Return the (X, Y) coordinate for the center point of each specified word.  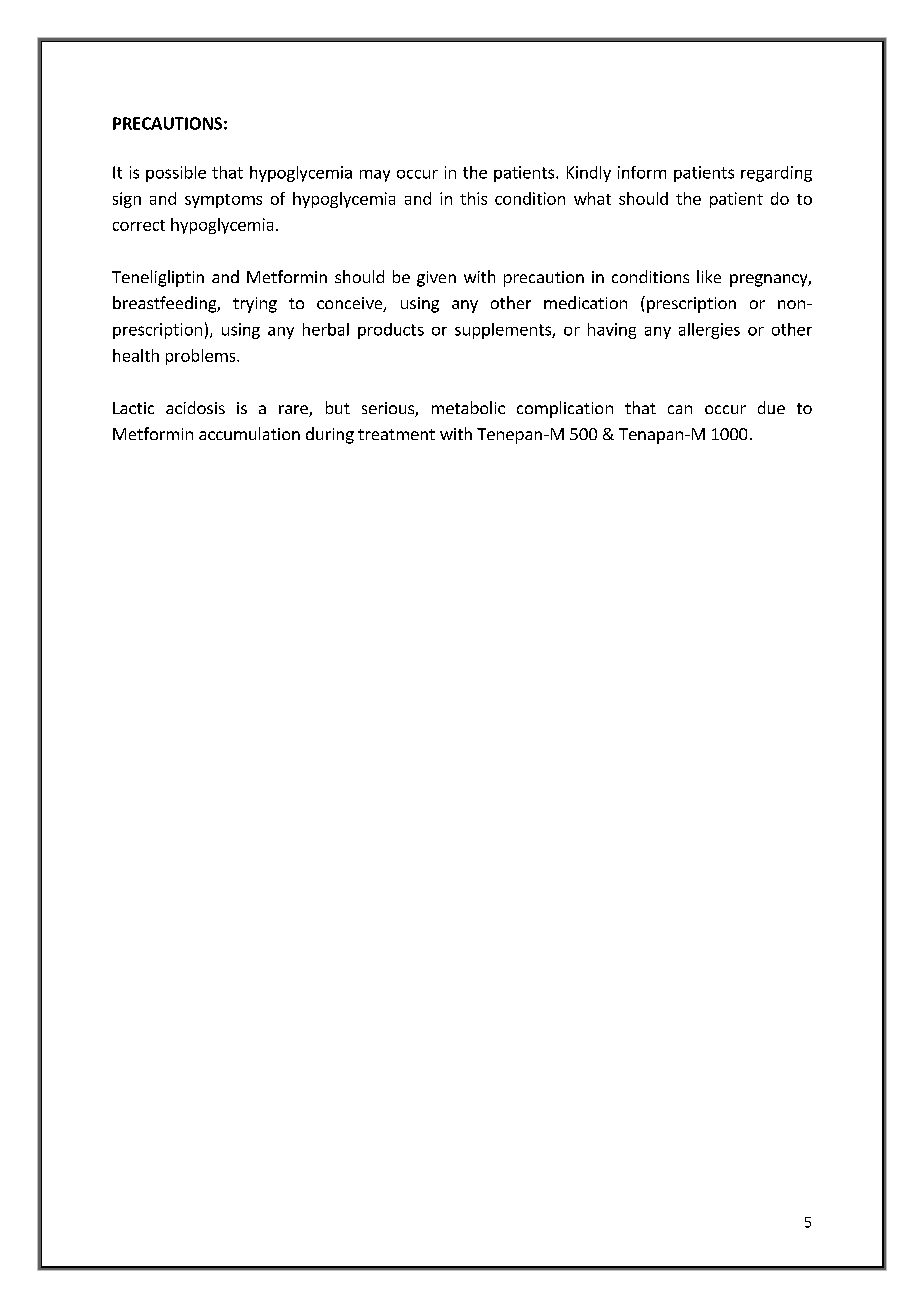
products (391, 331)
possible (176, 174)
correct (139, 225)
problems (202, 357)
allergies (709, 331)
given (436, 279)
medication (585, 302)
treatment (396, 434)
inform (642, 172)
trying (255, 305)
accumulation (249, 433)
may (375, 176)
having (612, 331)
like (709, 276)
